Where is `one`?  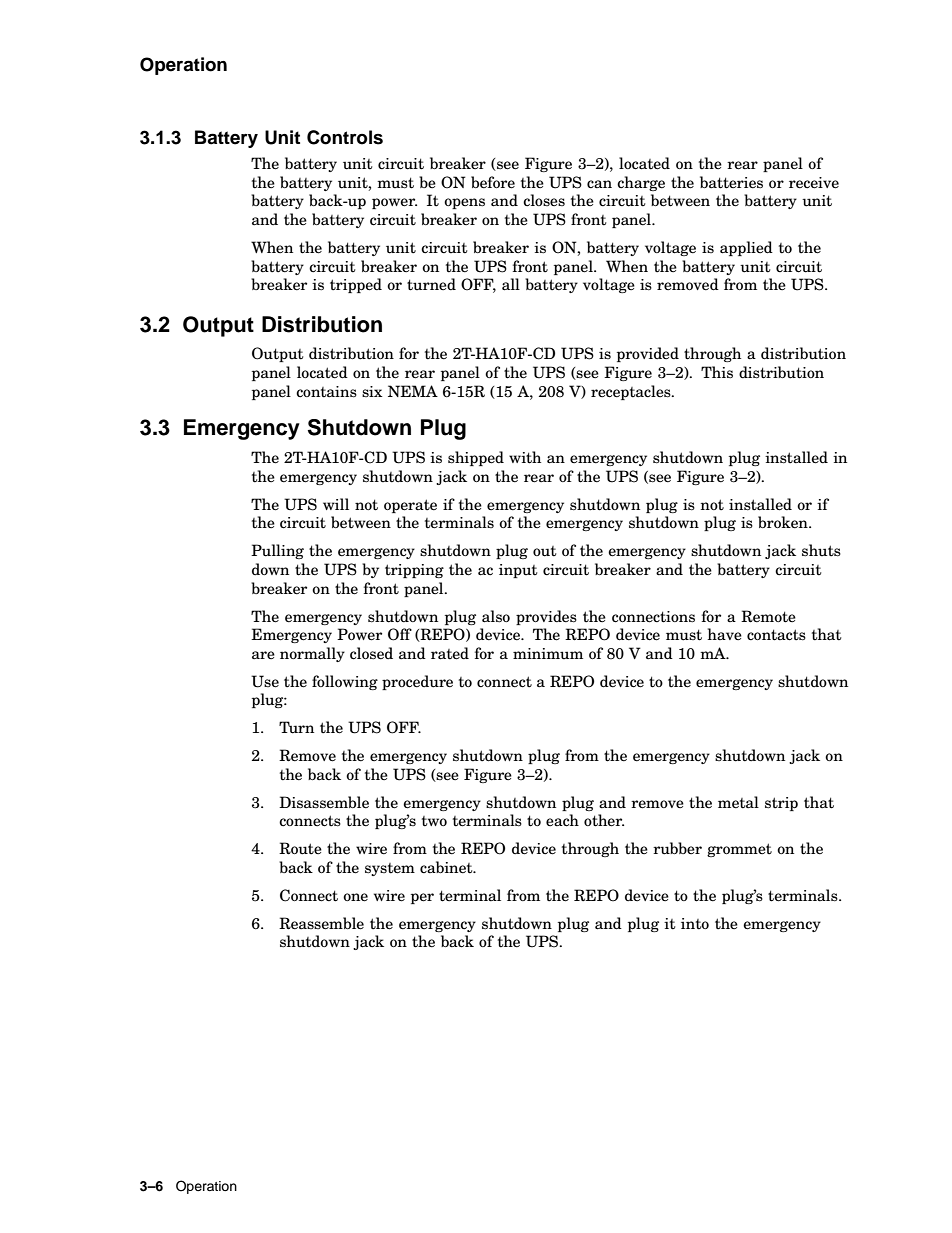
one is located at coordinates (355, 897).
